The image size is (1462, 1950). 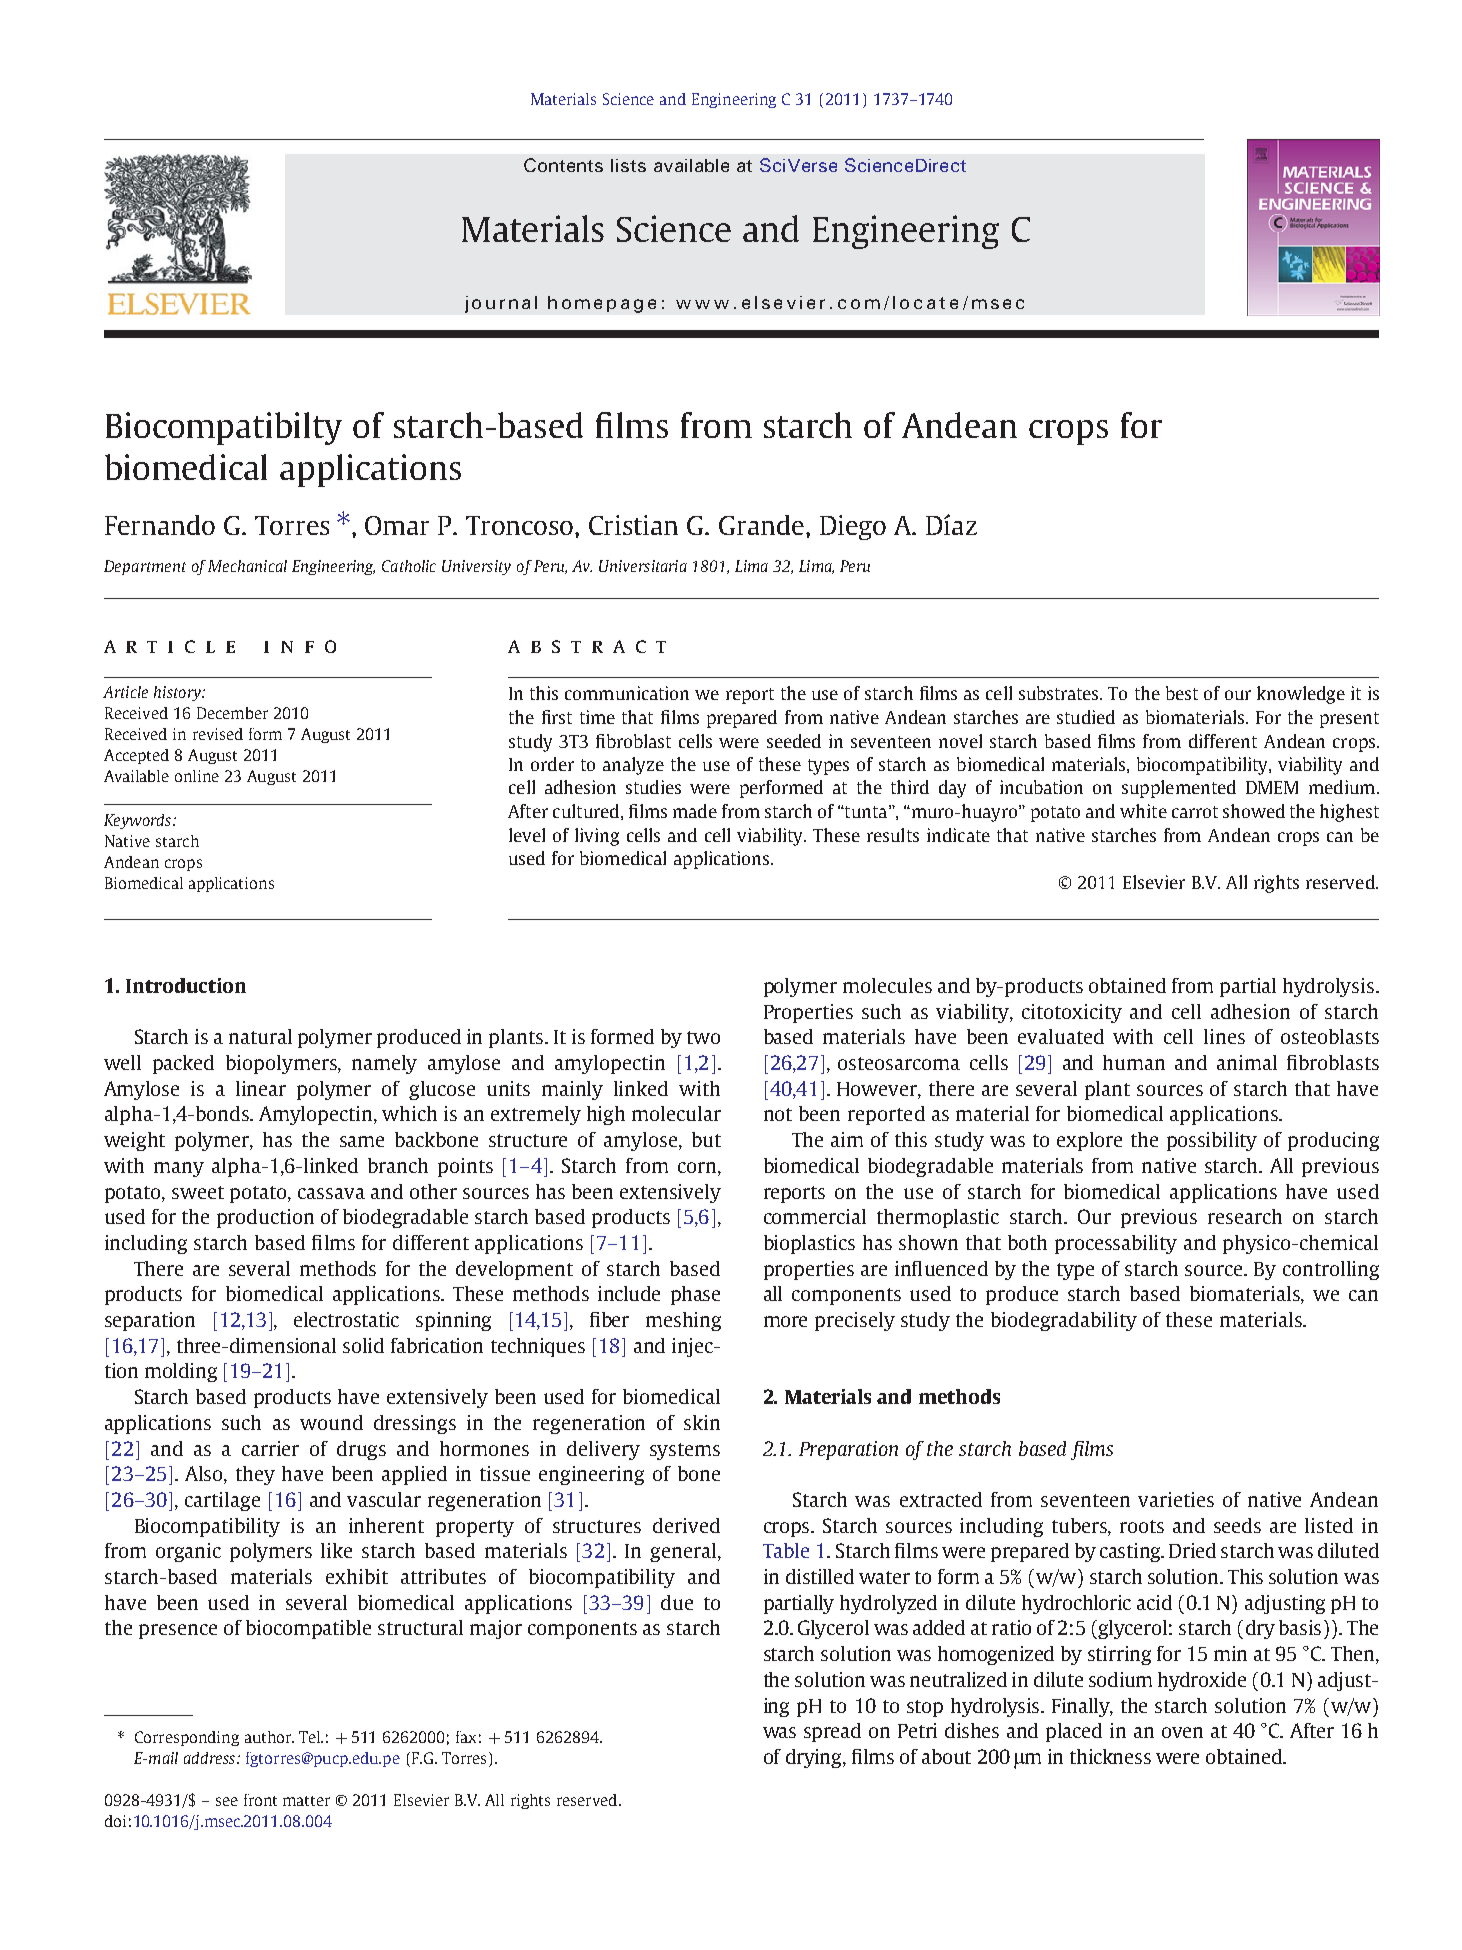 I want to click on Diego, so click(x=853, y=527).
